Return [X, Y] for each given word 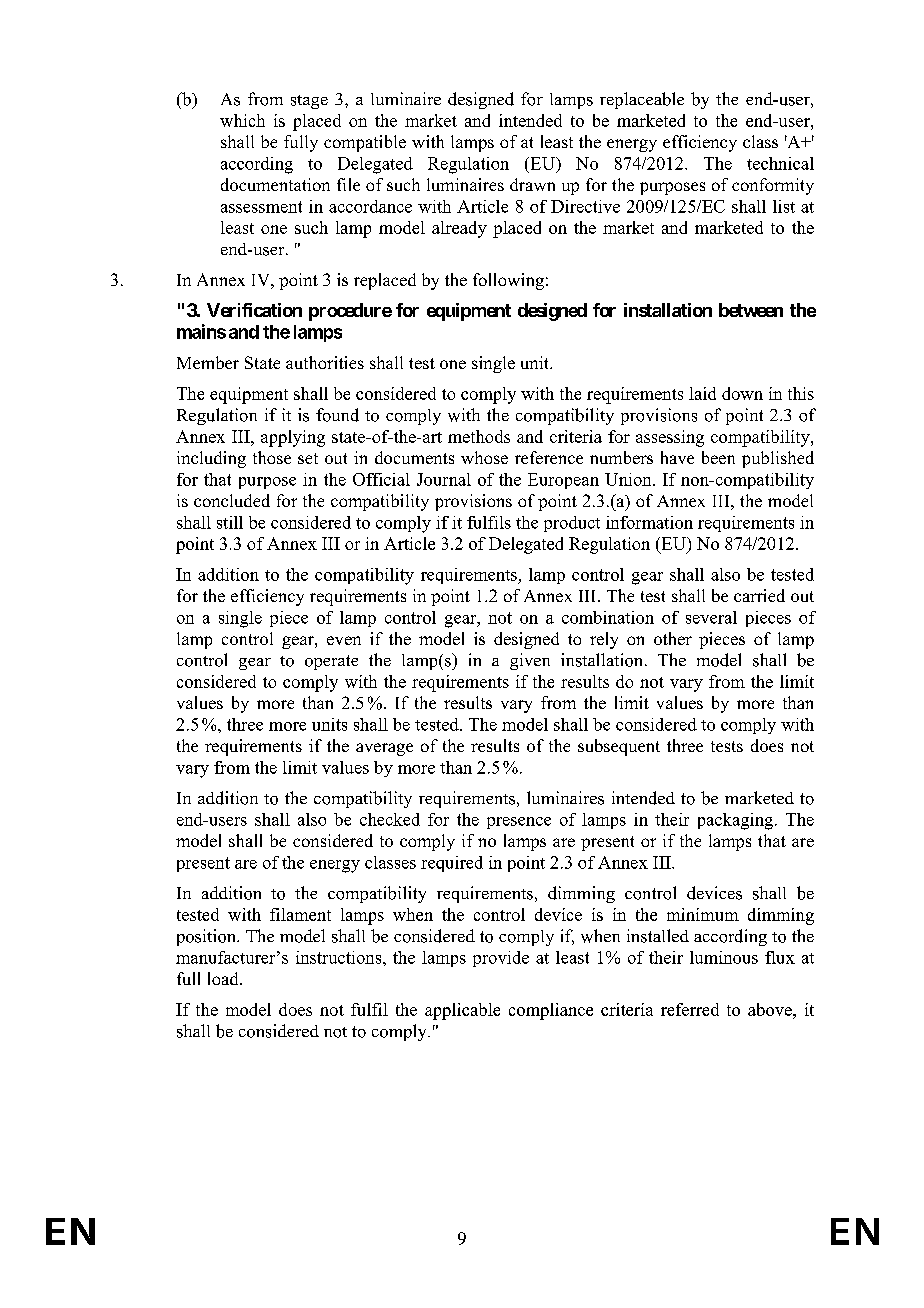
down [742, 393]
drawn [532, 184]
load [224, 978]
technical [780, 163]
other [673, 638]
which [242, 120]
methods [479, 436]
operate [331, 662]
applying [293, 438]
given [530, 661]
